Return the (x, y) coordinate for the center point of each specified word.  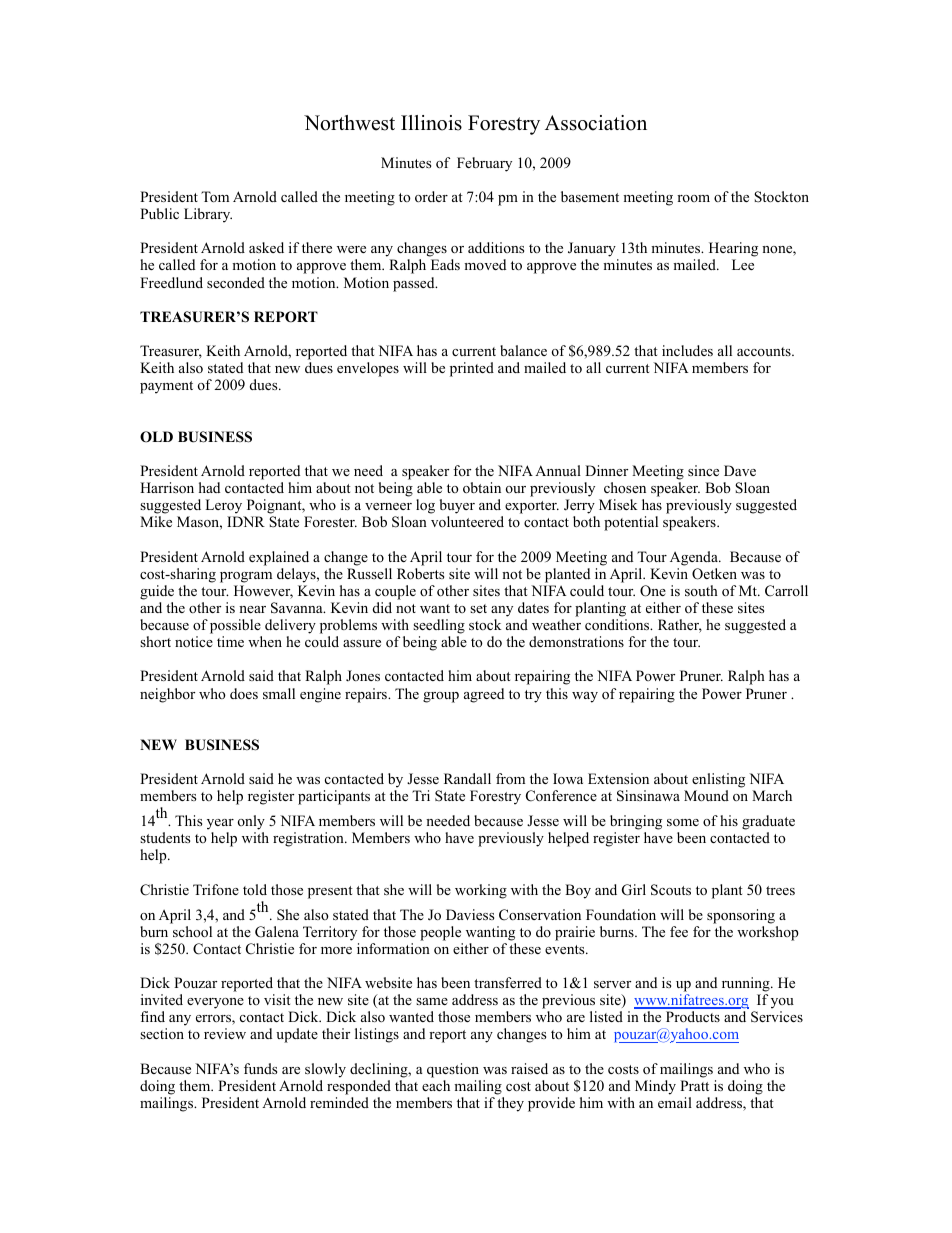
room (693, 198)
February (484, 164)
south (701, 590)
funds (260, 1068)
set (478, 608)
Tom (215, 197)
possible (235, 626)
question (453, 1070)
